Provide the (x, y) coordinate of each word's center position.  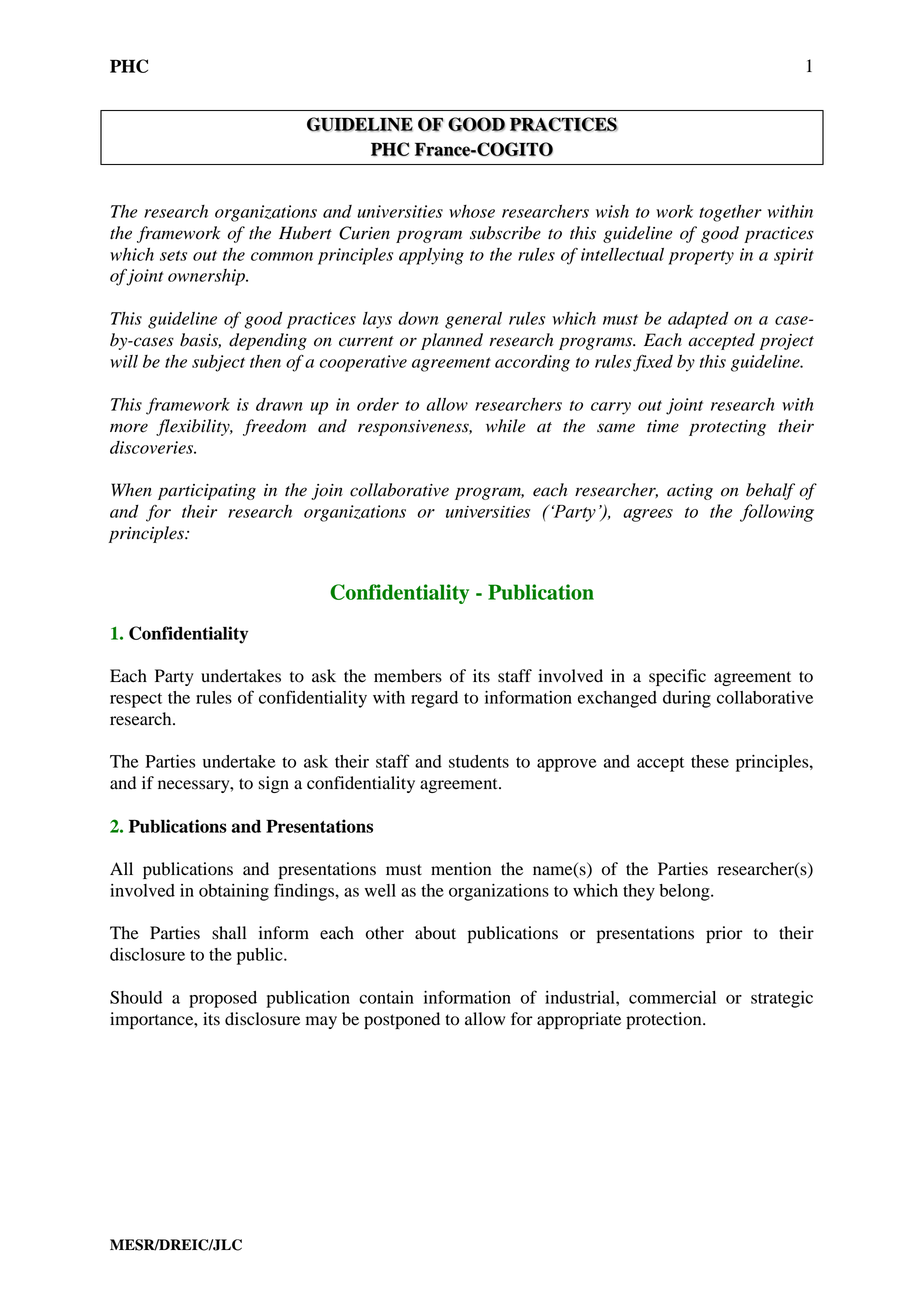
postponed (402, 1020)
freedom (275, 427)
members (408, 676)
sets (173, 255)
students (479, 761)
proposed (223, 999)
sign (274, 784)
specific (677, 677)
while (506, 426)
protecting (727, 428)
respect (136, 700)
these (710, 761)
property (701, 257)
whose (472, 211)
